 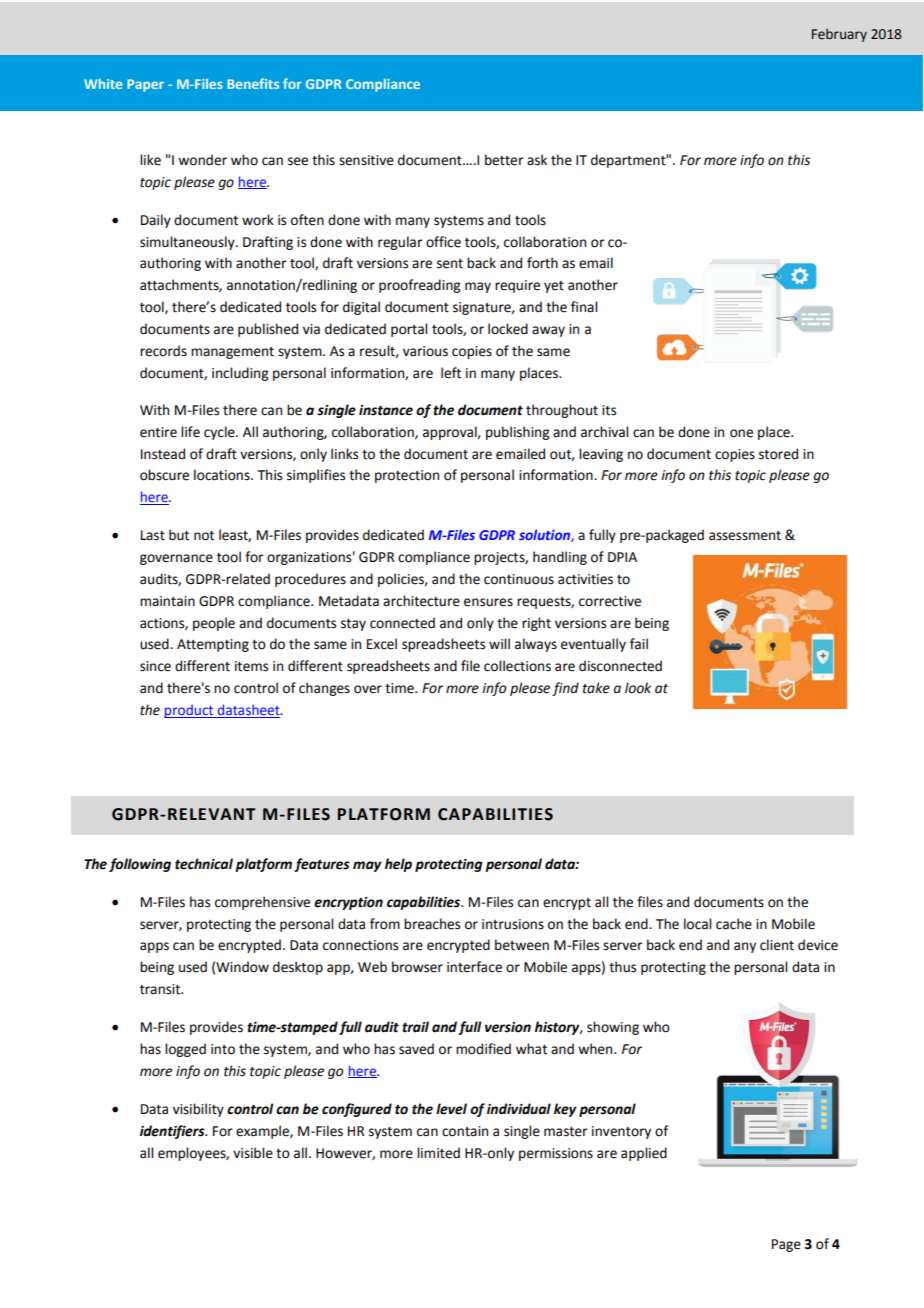 I want to click on February, so click(x=839, y=35).
